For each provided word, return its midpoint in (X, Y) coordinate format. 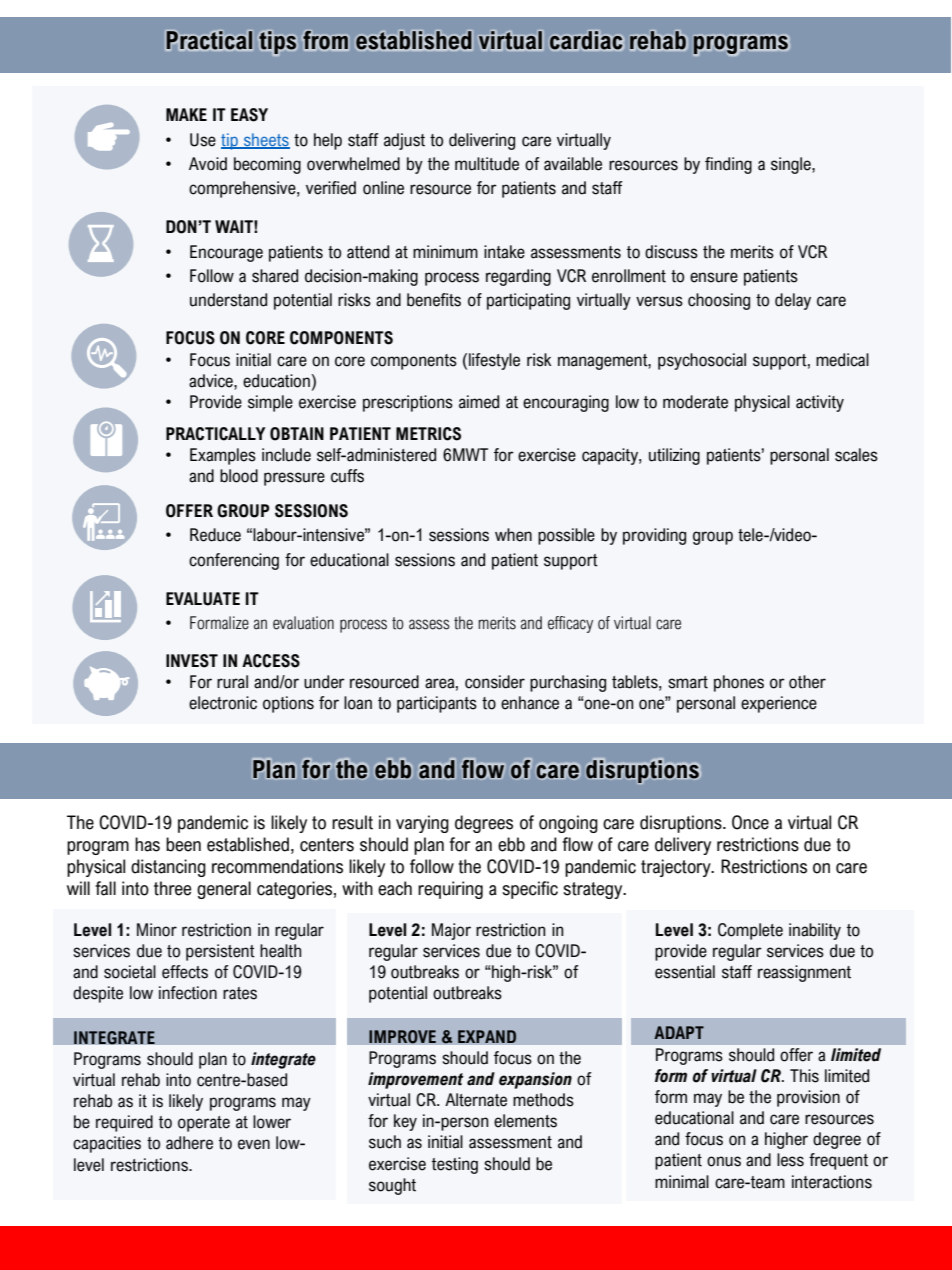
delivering (482, 141)
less (790, 1160)
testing (455, 1165)
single (792, 165)
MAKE (186, 114)
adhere (189, 1143)
